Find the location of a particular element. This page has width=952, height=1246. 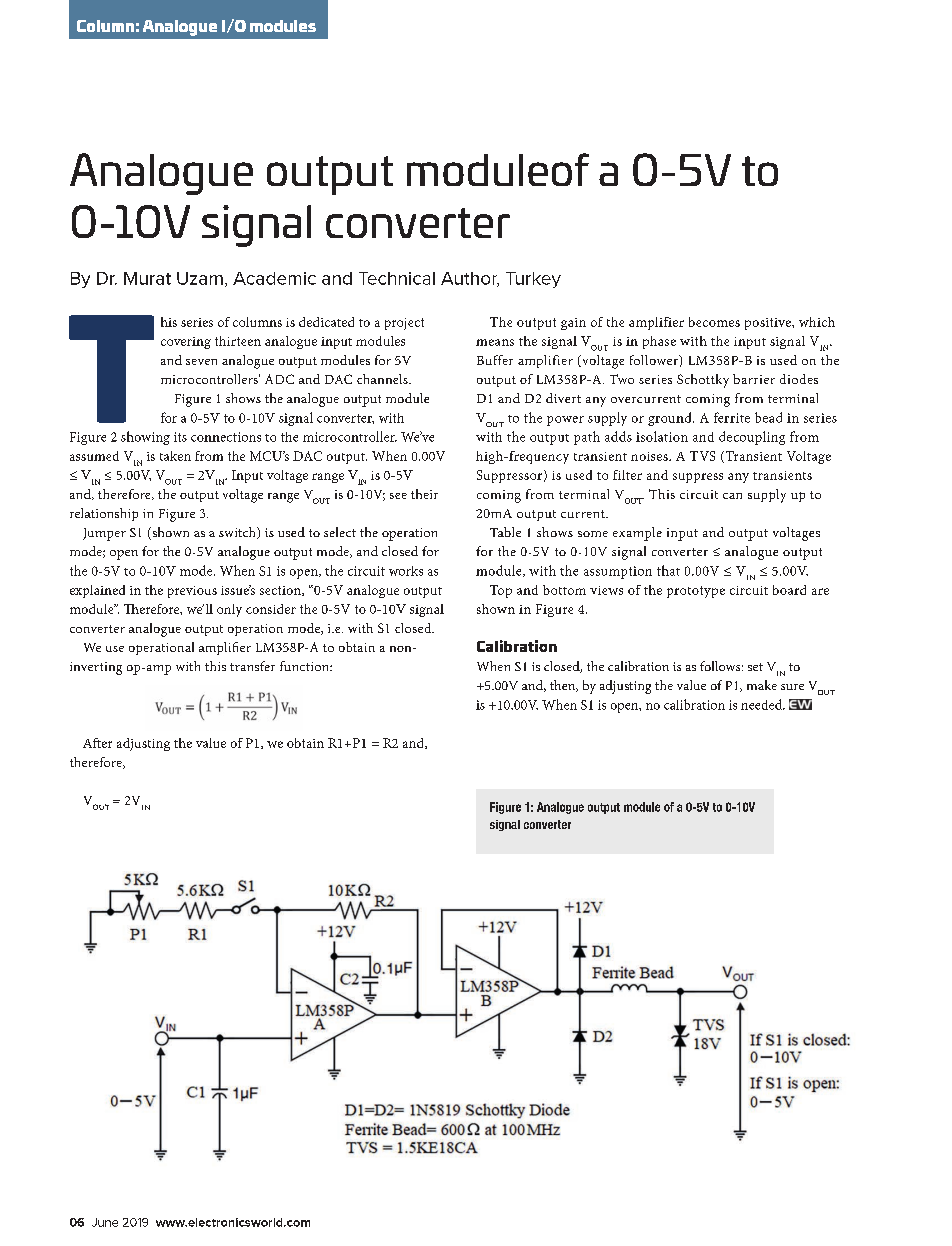

Murat is located at coordinates (147, 278).
